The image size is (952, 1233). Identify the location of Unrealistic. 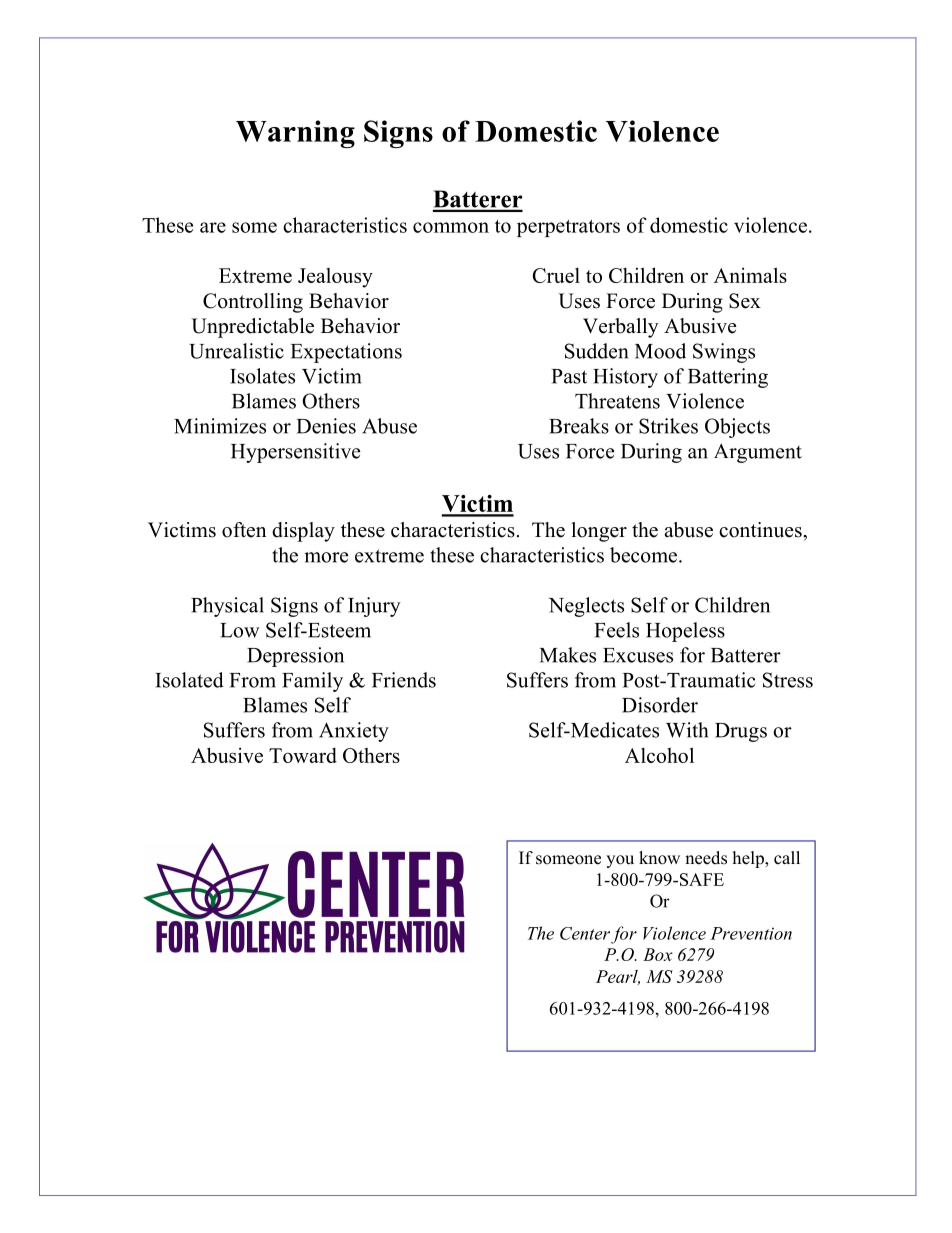
(236, 351).
